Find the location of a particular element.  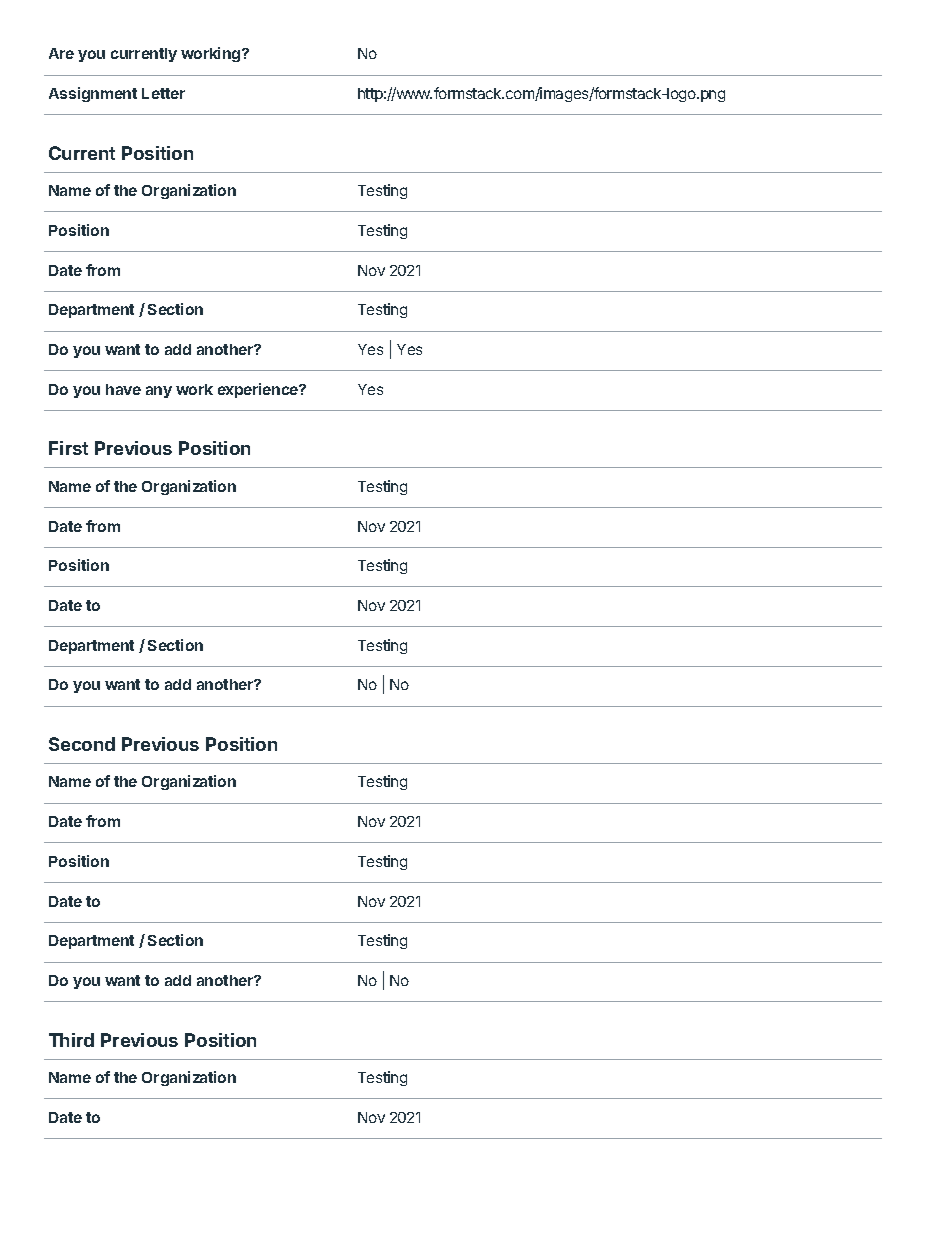

have is located at coordinates (123, 389).
